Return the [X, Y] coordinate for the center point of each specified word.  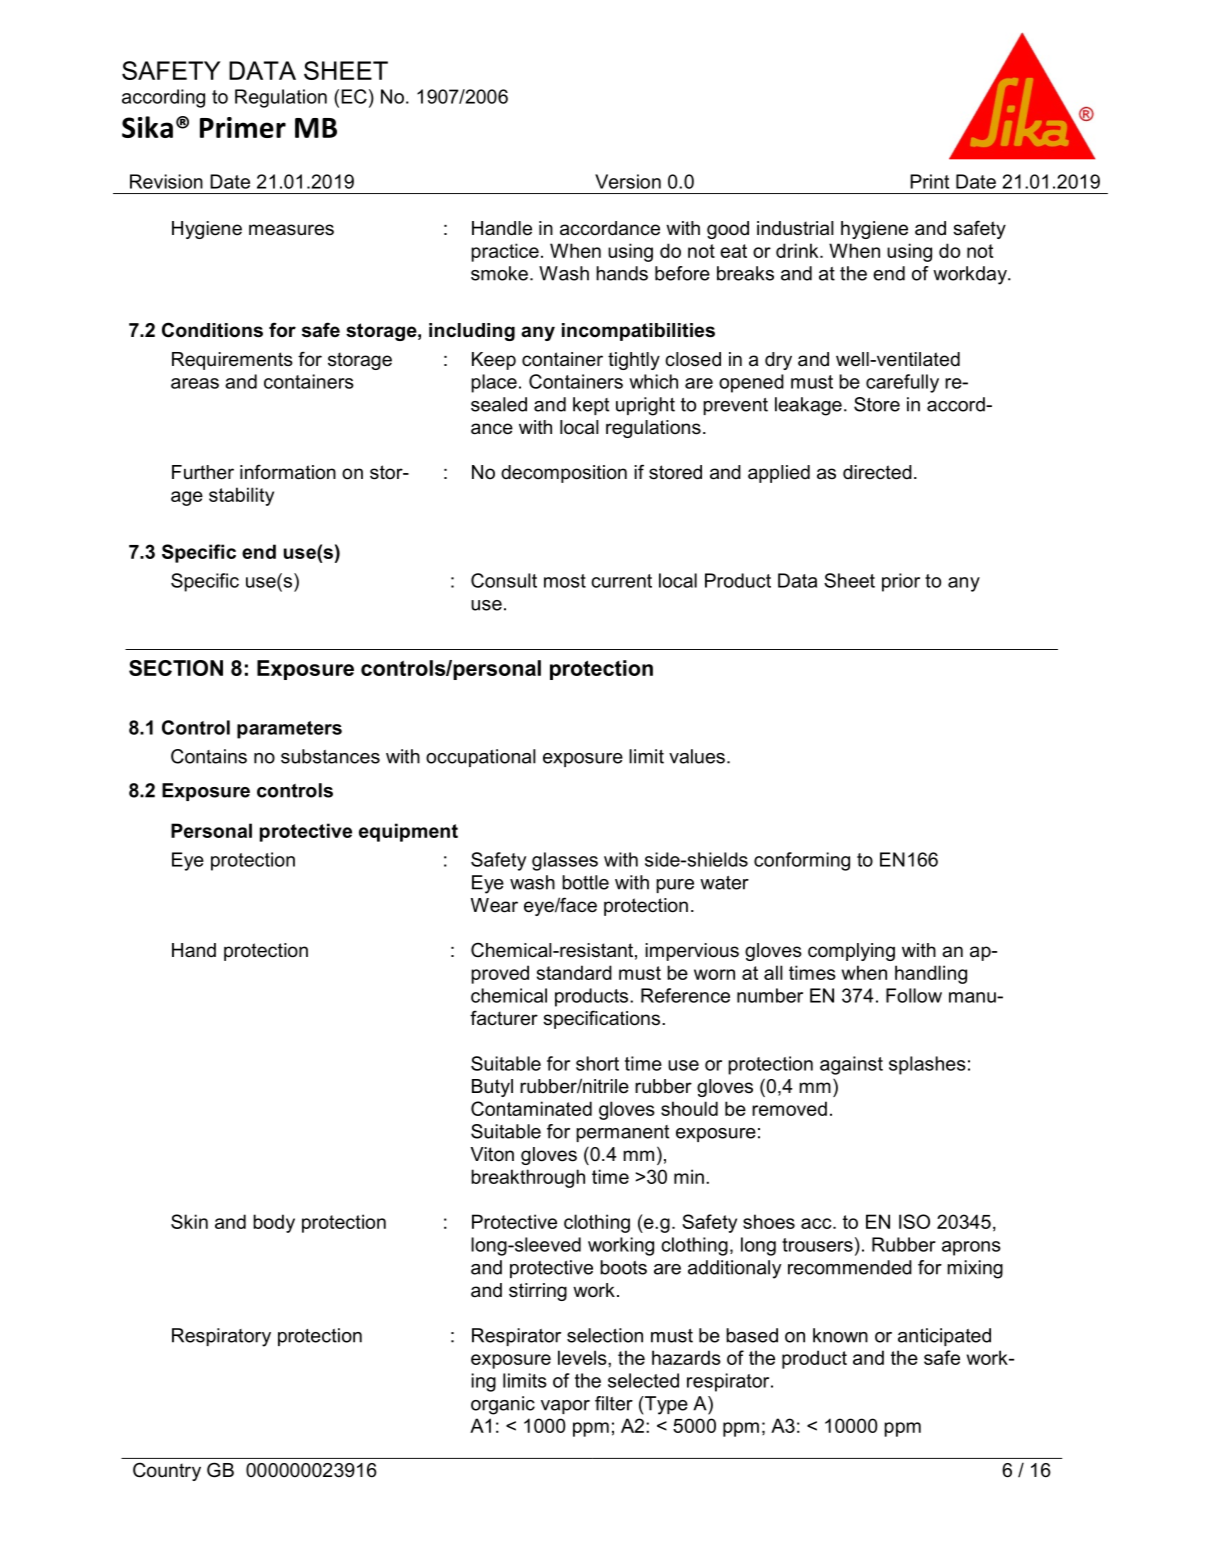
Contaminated [531, 1108]
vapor [565, 1407]
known [840, 1335]
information [288, 472]
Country [167, 1471]
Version [628, 181]
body [274, 1223]
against [851, 1065]
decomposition [564, 474]
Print [929, 181]
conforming [802, 861]
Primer [243, 127]
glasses [565, 861]
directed [877, 472]
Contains [209, 756]
